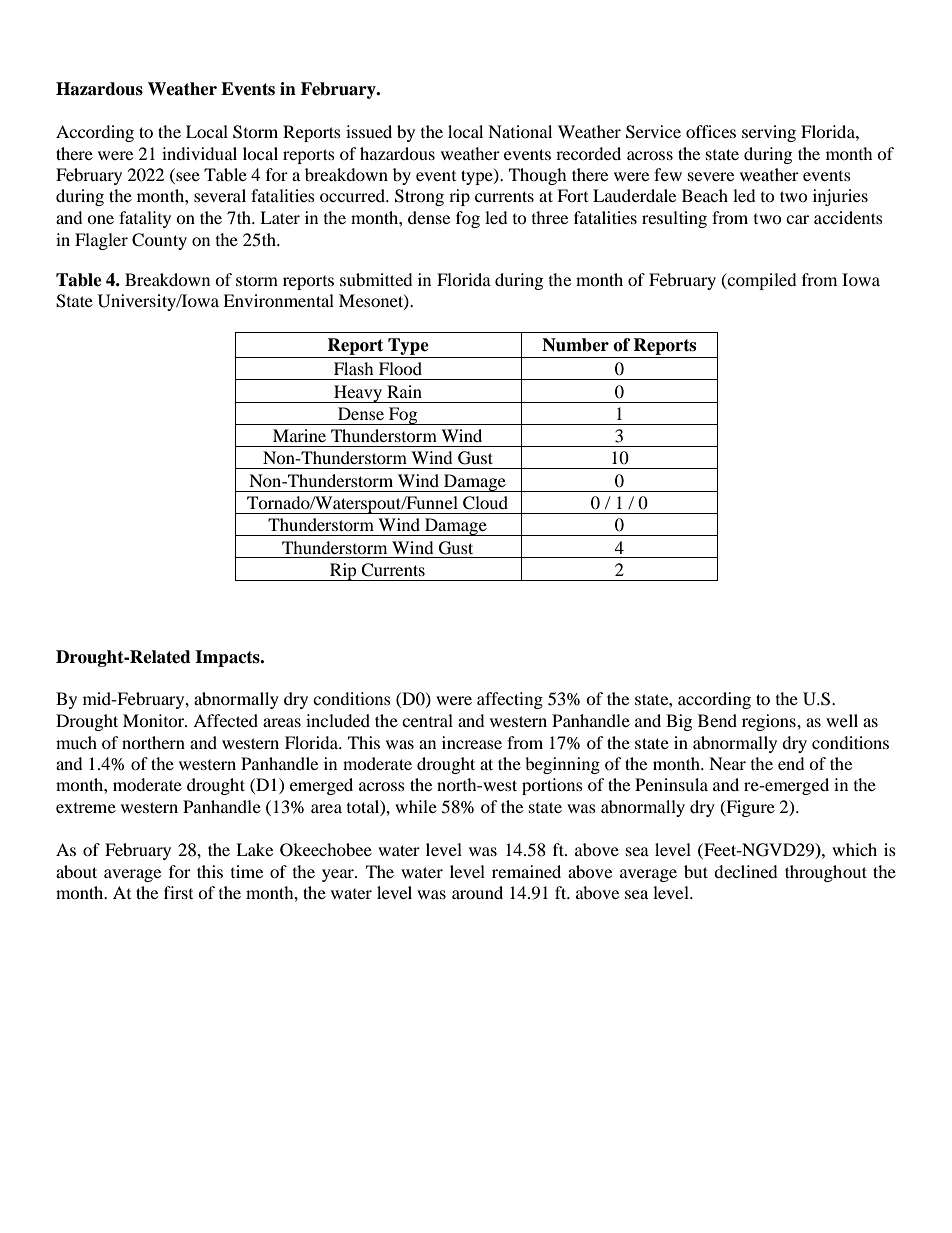  Describe the element at coordinates (178, 892) in the screenshot. I see `first` at that location.
